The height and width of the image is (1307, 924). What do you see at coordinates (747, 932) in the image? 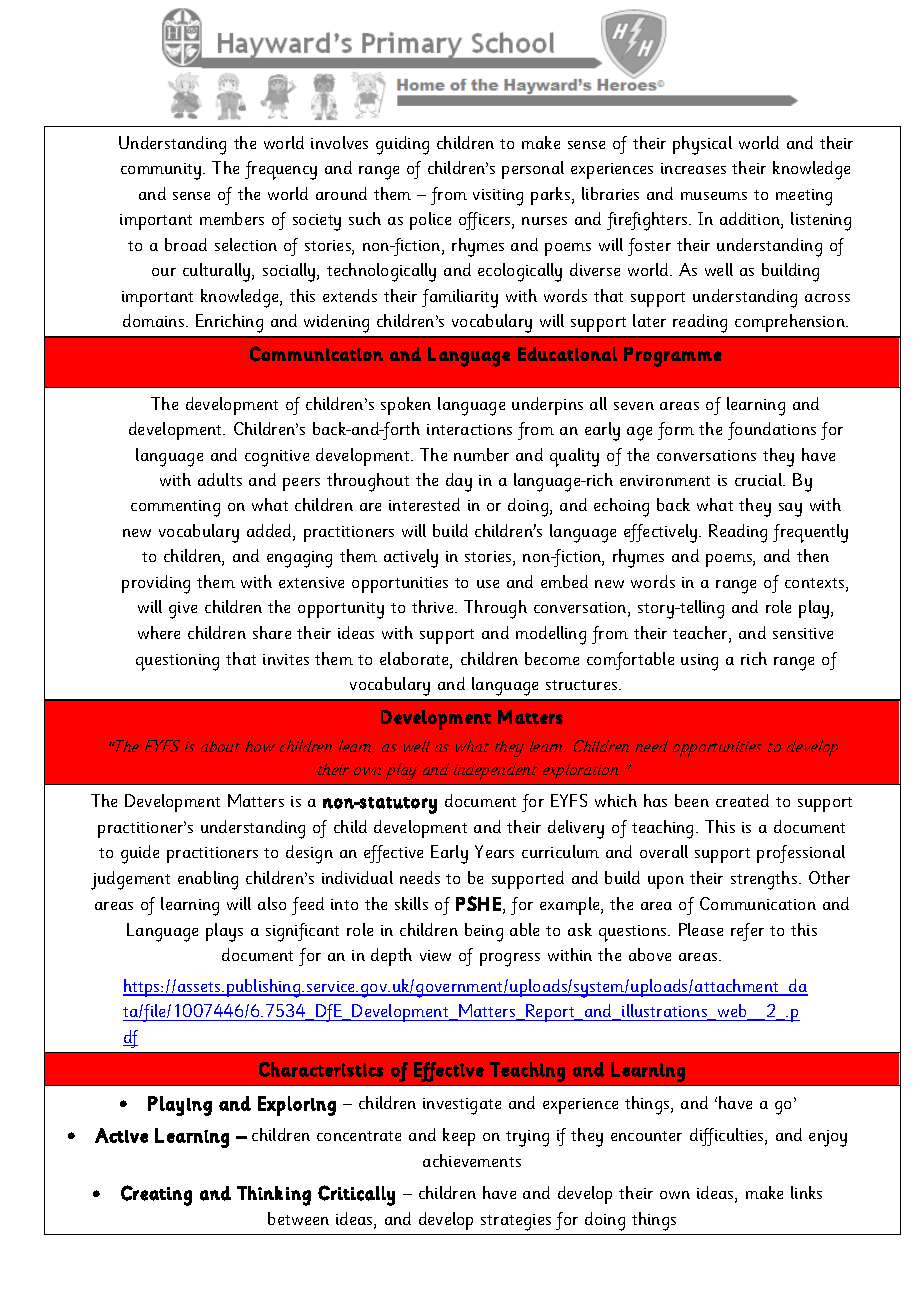
I see `refer` at bounding box center [747, 932].
